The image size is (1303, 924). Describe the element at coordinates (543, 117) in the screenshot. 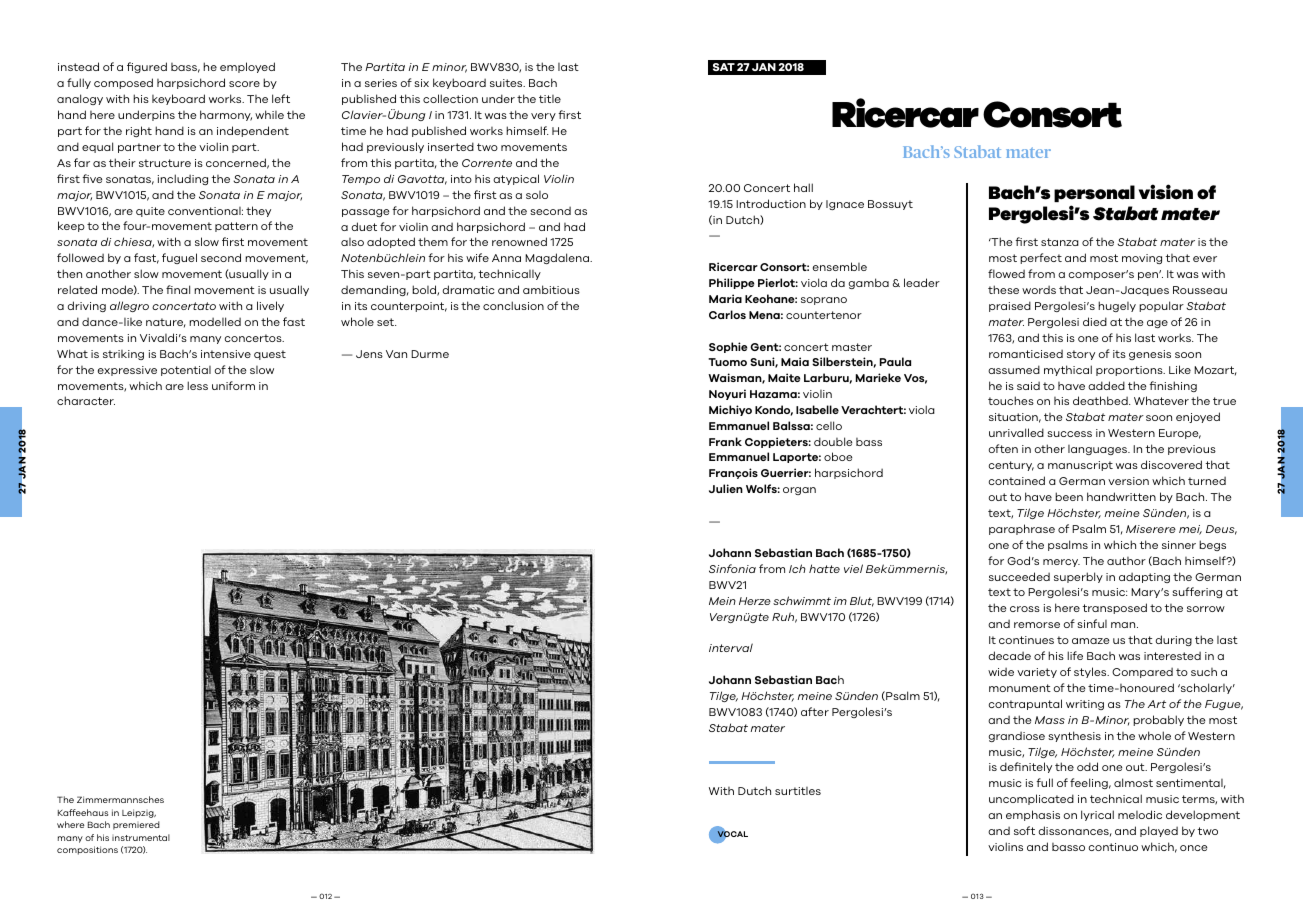

I see `very` at that location.
